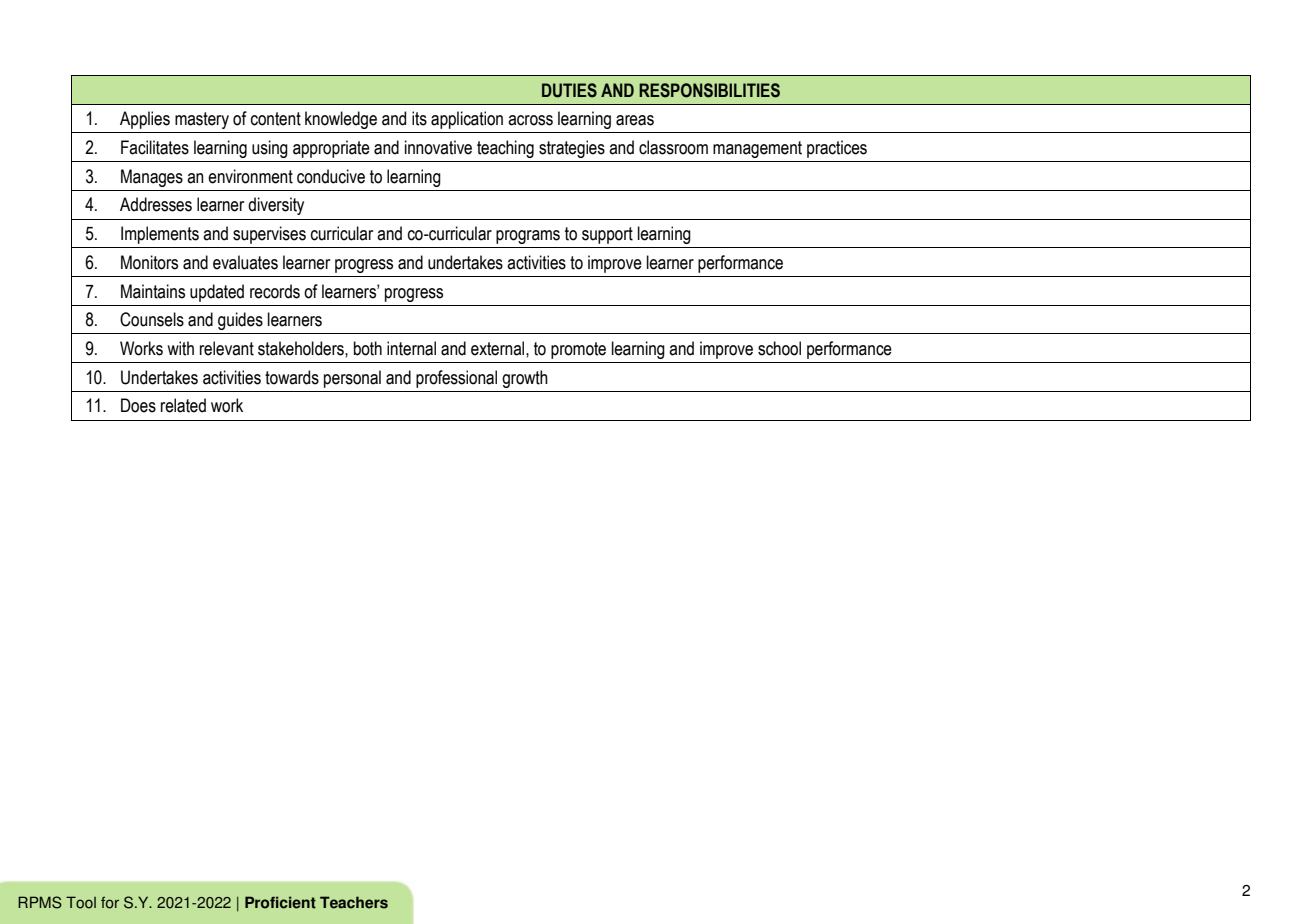 This screenshot has width=1308, height=924. Describe the element at coordinates (354, 902) in the screenshot. I see `Teachers` at that location.
